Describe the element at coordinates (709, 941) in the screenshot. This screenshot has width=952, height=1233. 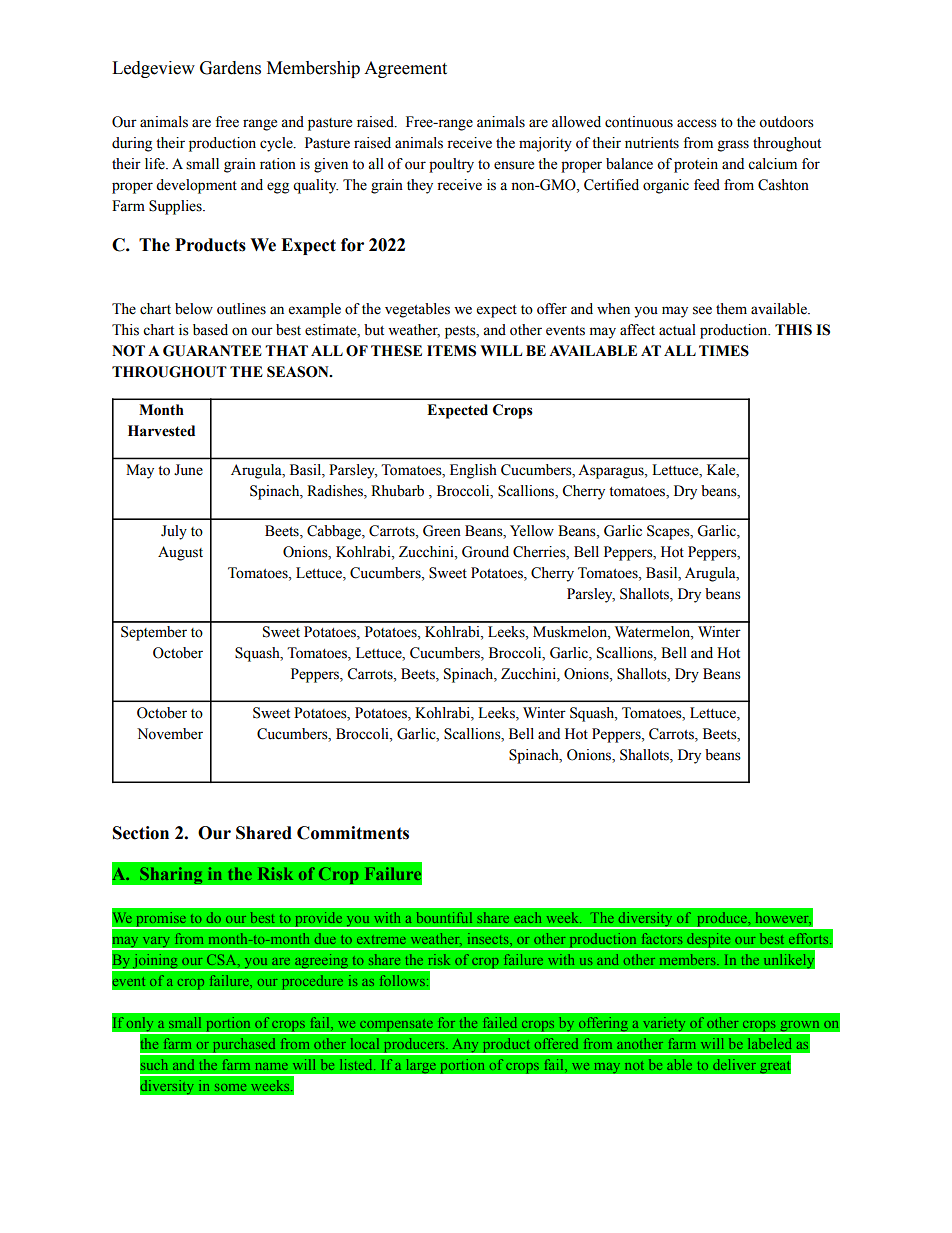
I see `despite` at that location.
